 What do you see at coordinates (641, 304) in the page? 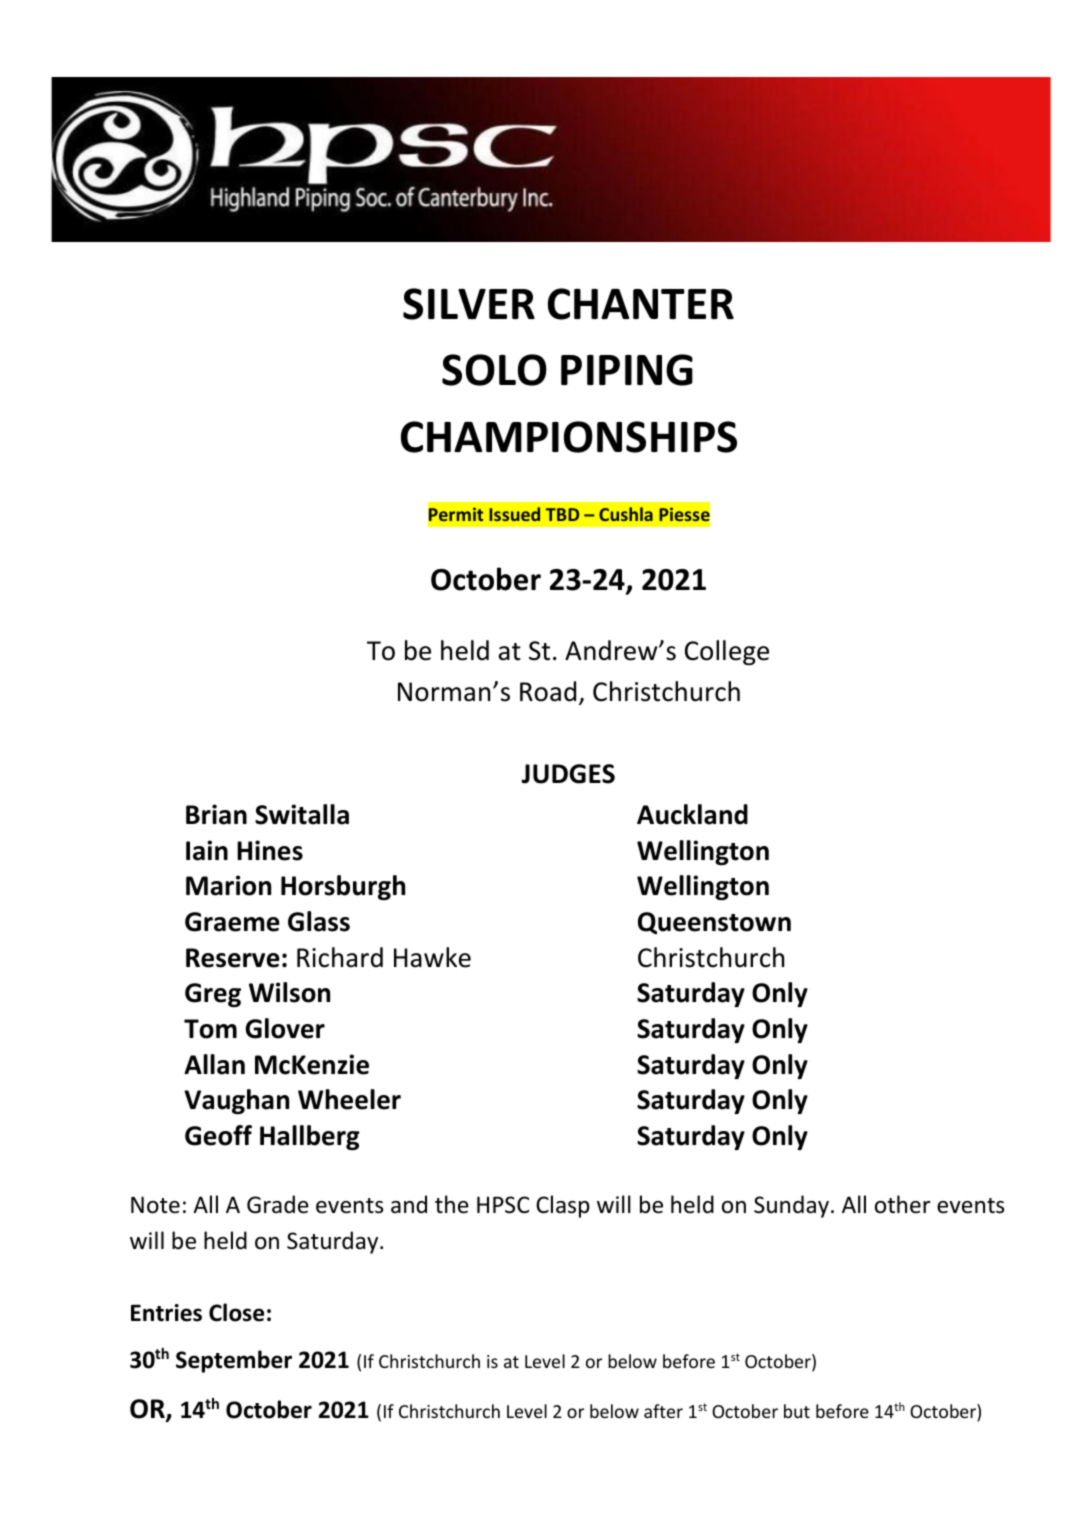
I see `CHANTER` at bounding box center [641, 304].
